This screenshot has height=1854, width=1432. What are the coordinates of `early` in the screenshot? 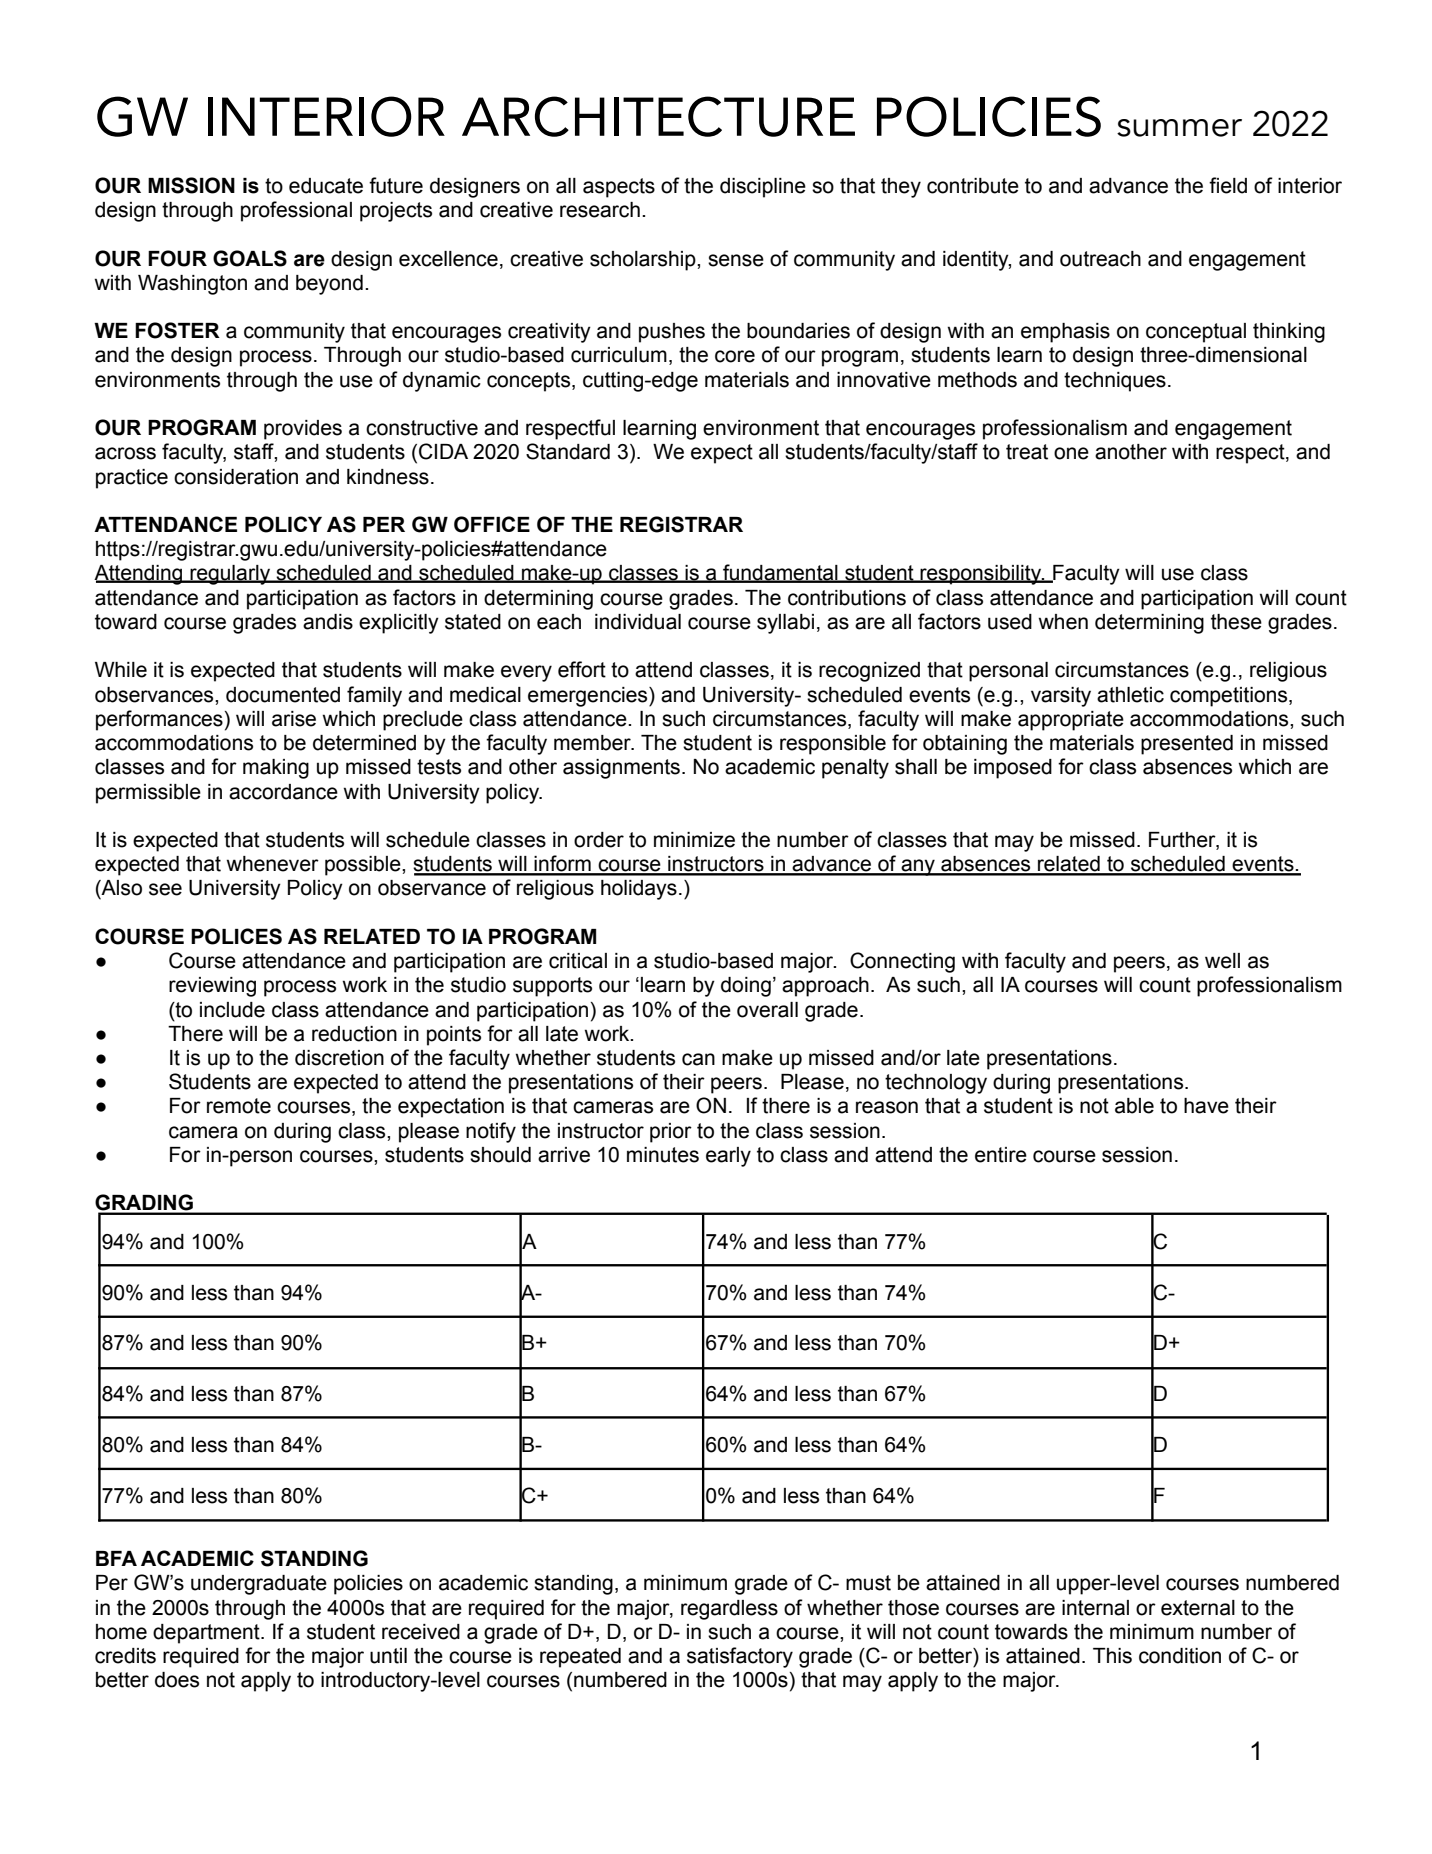 It's located at (728, 1157).
